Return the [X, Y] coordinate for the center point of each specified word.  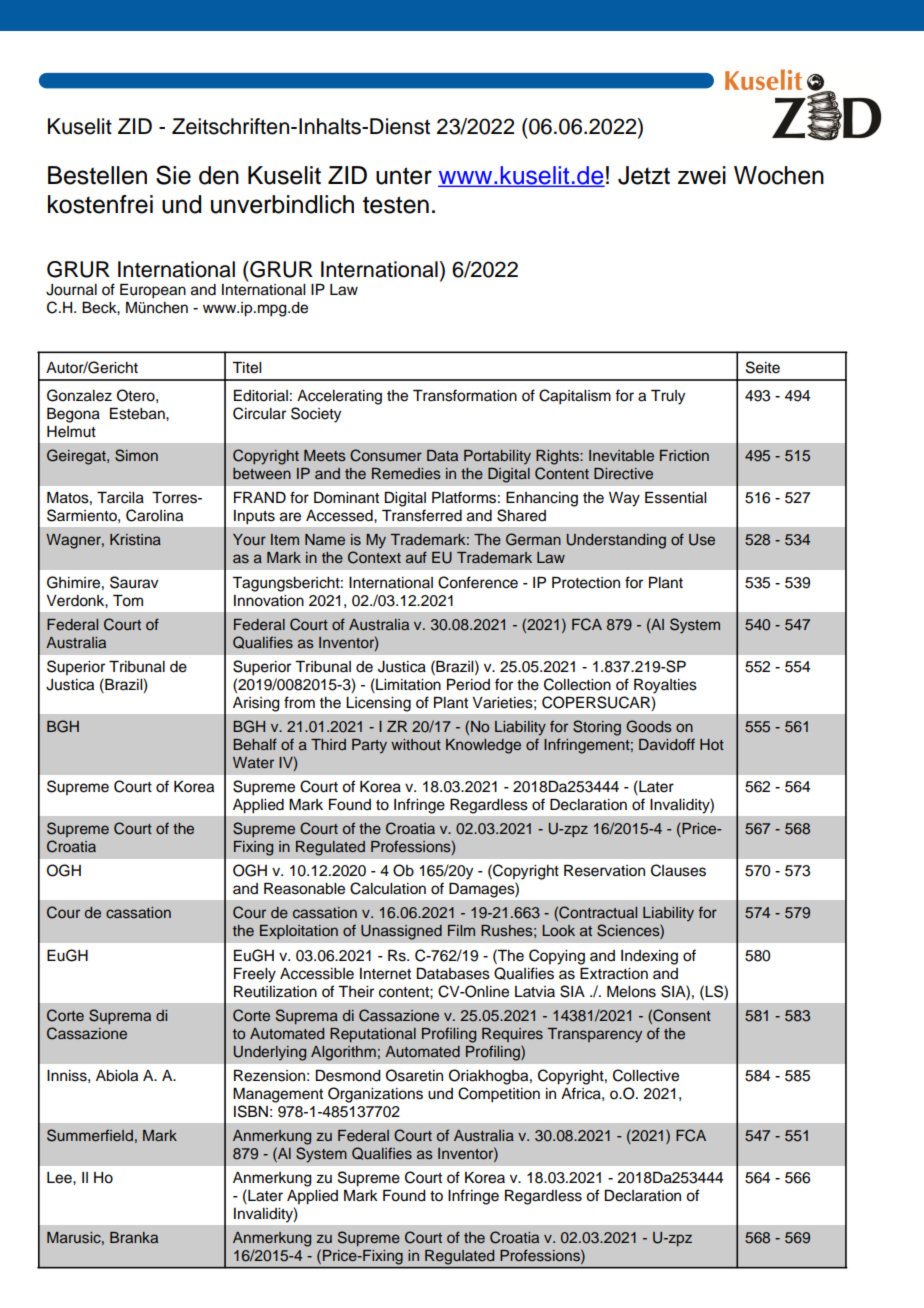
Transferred [422, 515]
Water [253, 762]
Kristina [135, 539]
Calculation [388, 888]
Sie [173, 175]
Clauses [678, 870]
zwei [702, 175]
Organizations [375, 1095]
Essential [675, 498]
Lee [60, 1178]
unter [404, 176]
